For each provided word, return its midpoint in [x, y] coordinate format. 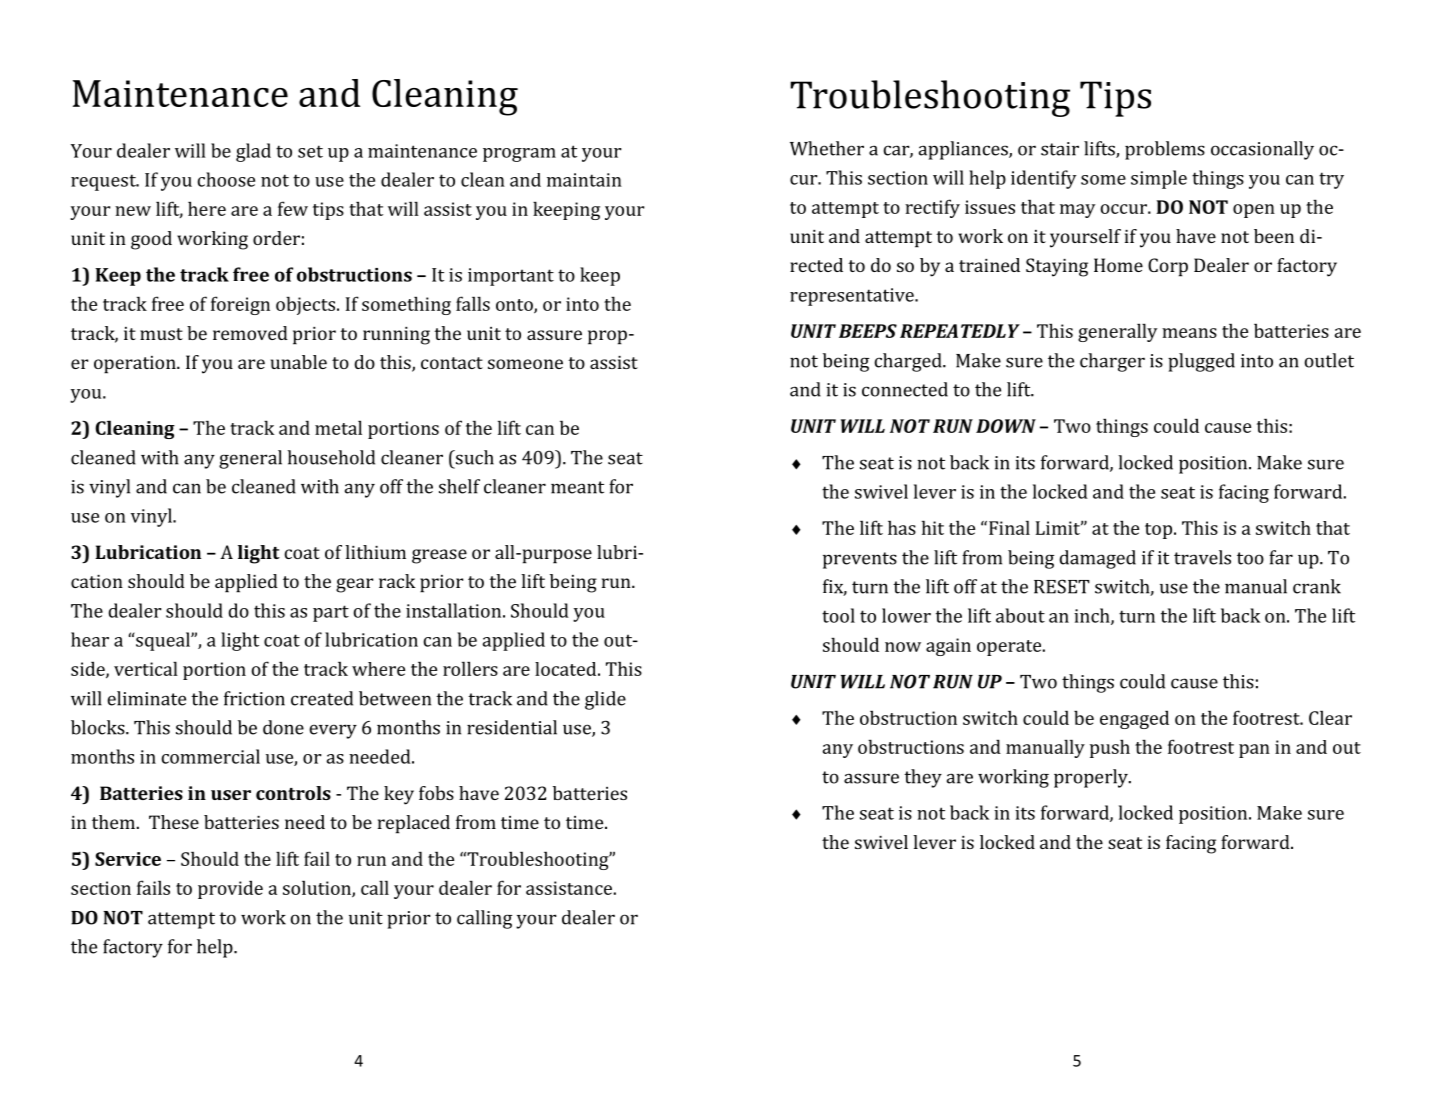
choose [226, 179]
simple [1159, 179]
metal [338, 427]
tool [838, 615]
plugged [1201, 362]
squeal [163, 641]
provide [230, 889]
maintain [584, 180]
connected [905, 389]
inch [1093, 616]
